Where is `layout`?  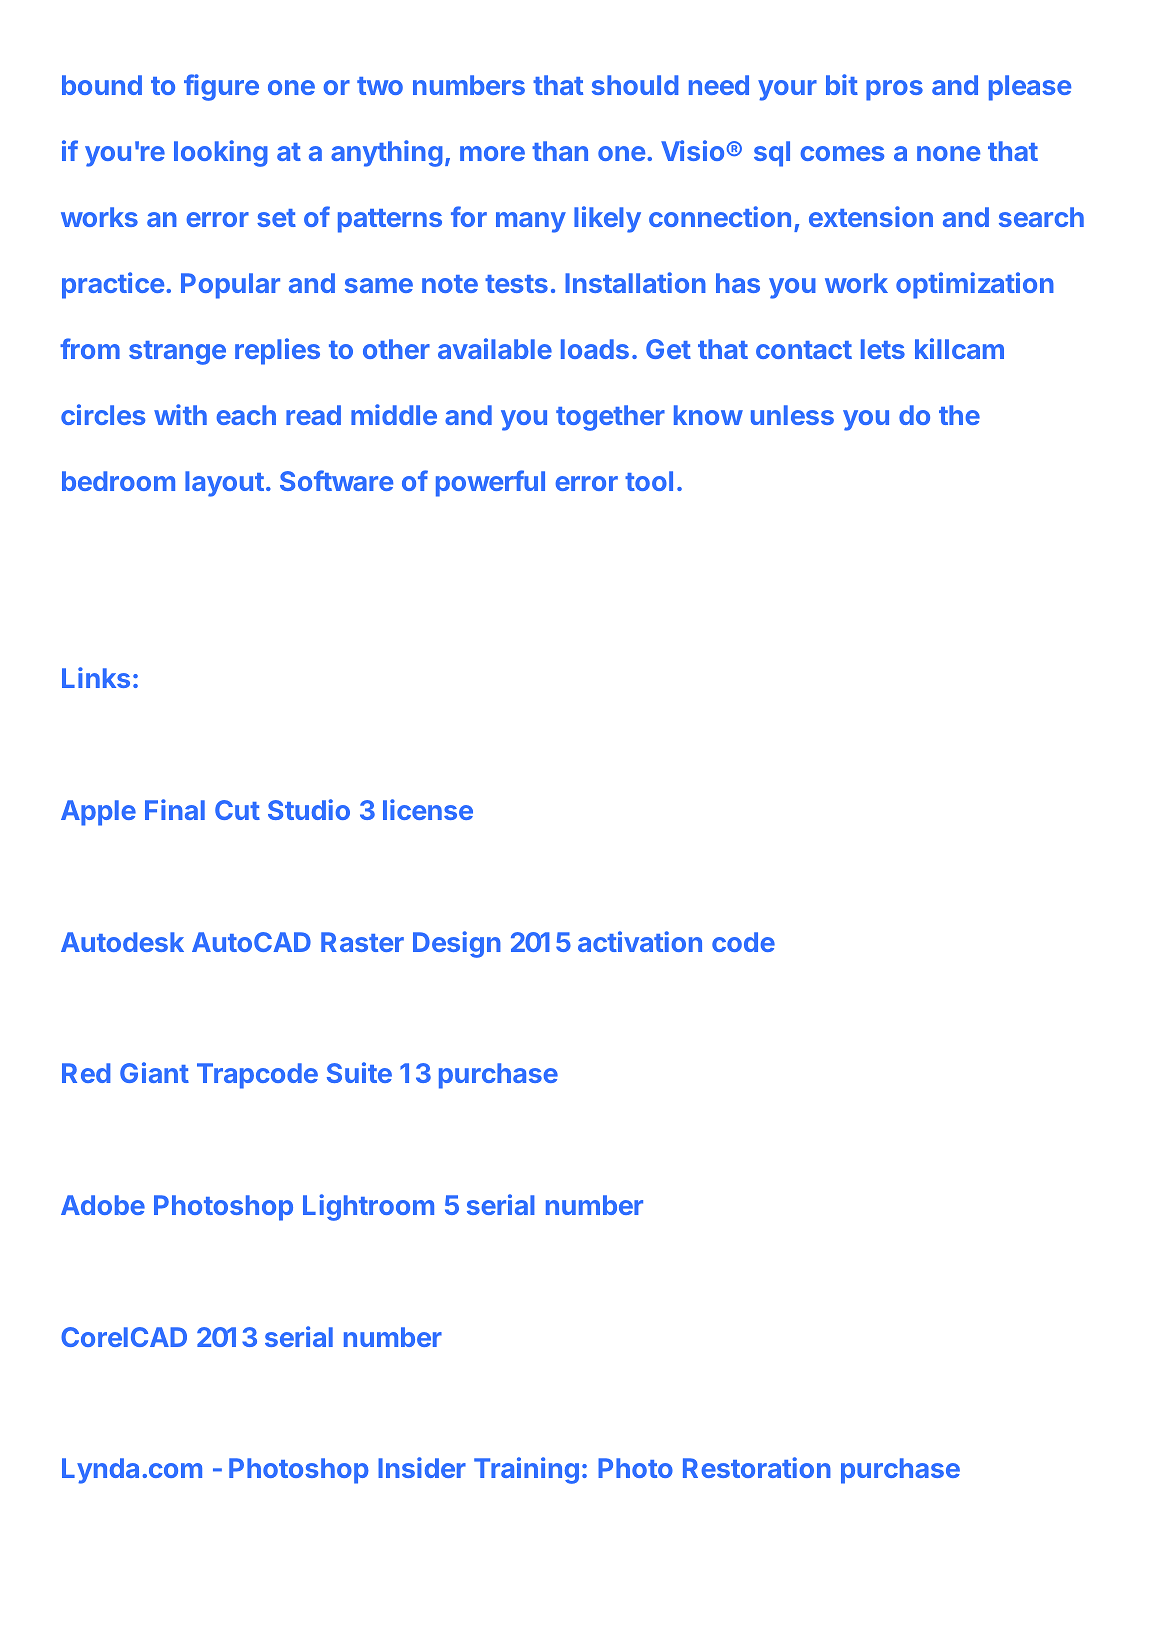
layout is located at coordinates (224, 484).
